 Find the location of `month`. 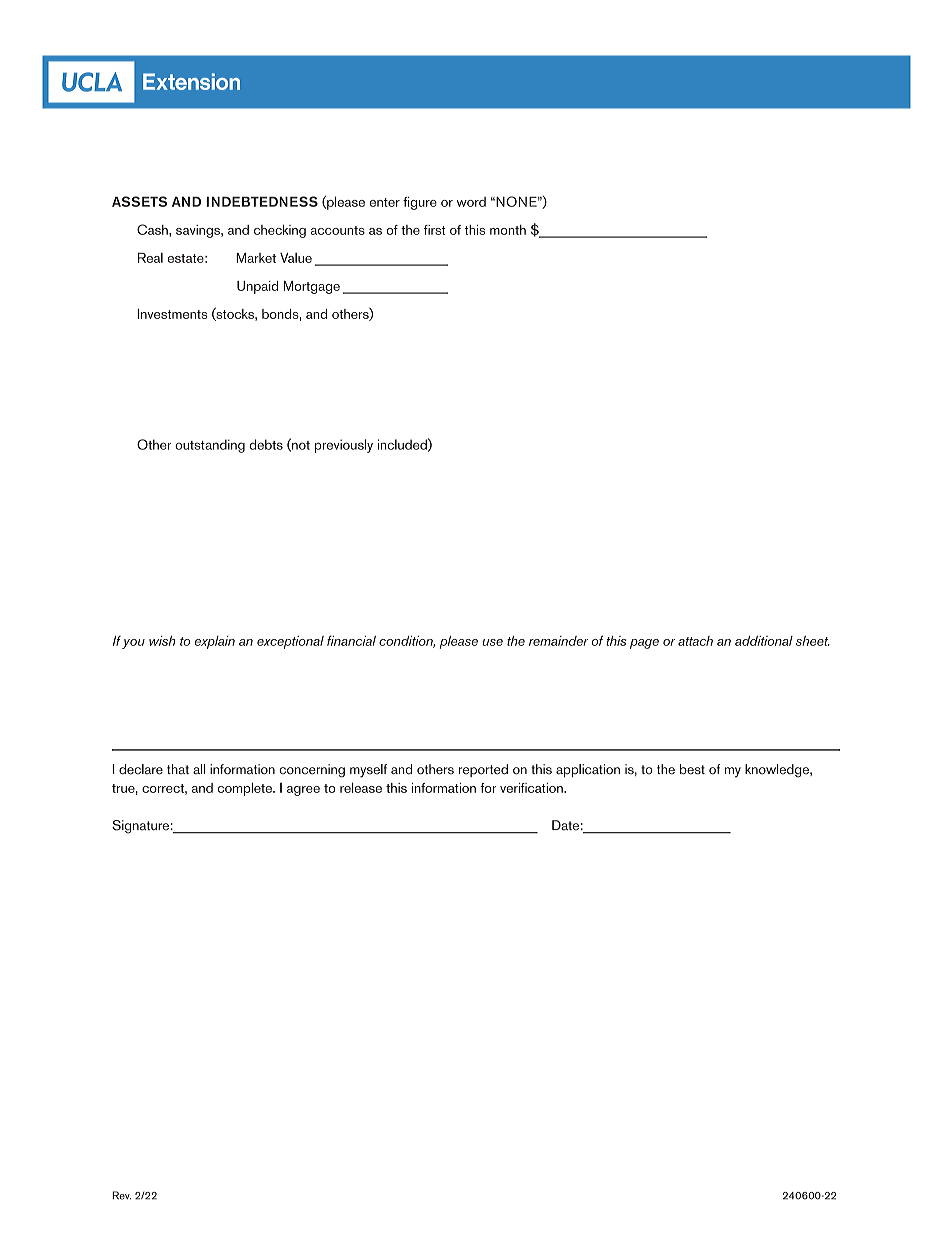

month is located at coordinates (508, 230).
